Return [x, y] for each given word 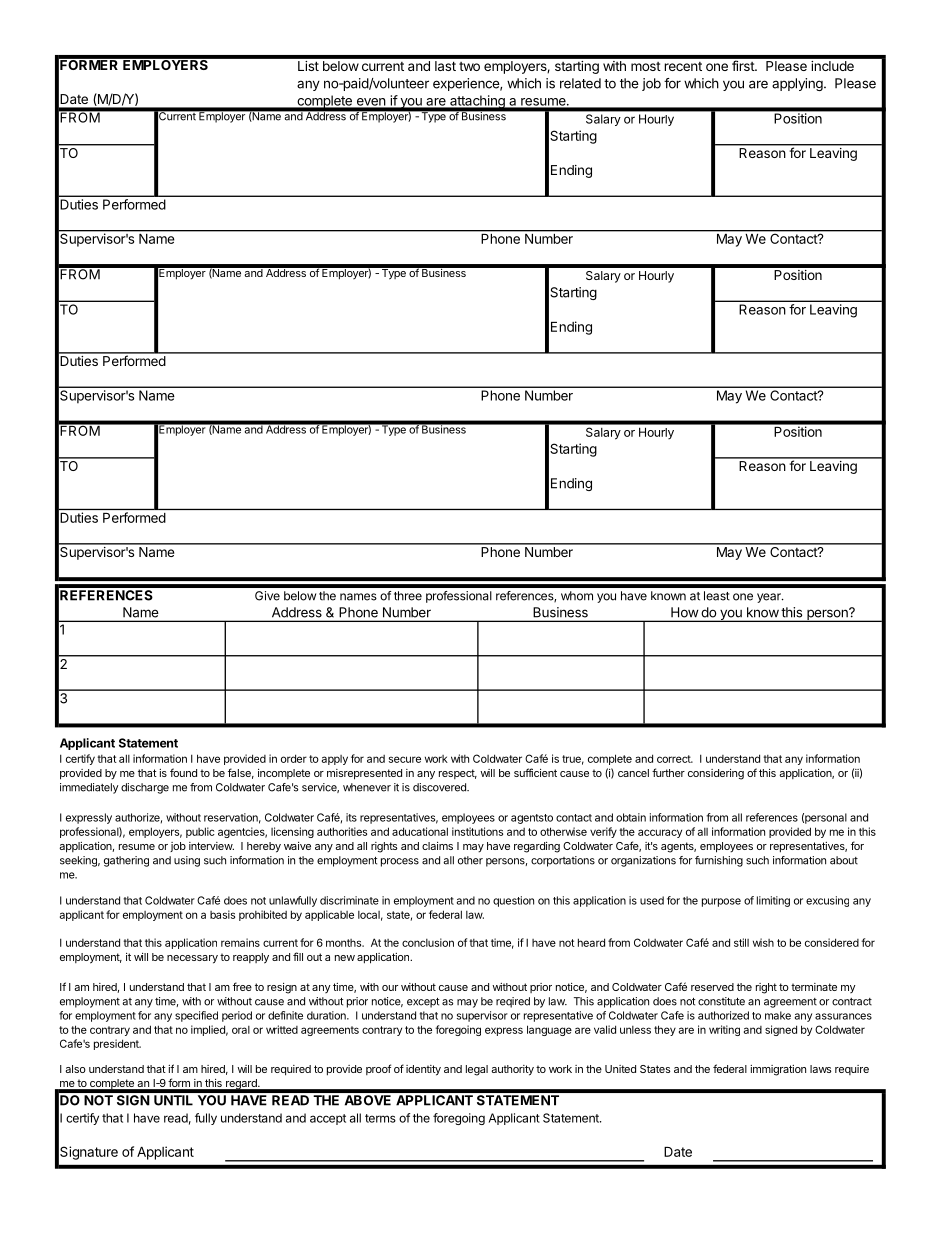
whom [577, 596]
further [668, 772]
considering [716, 774]
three [408, 596]
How [684, 612]
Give [267, 596]
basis [222, 914]
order [294, 758]
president [117, 1044]
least [717, 596]
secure [405, 759]
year [770, 598]
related [580, 83]
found [183, 772]
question [513, 901]
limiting [773, 901]
